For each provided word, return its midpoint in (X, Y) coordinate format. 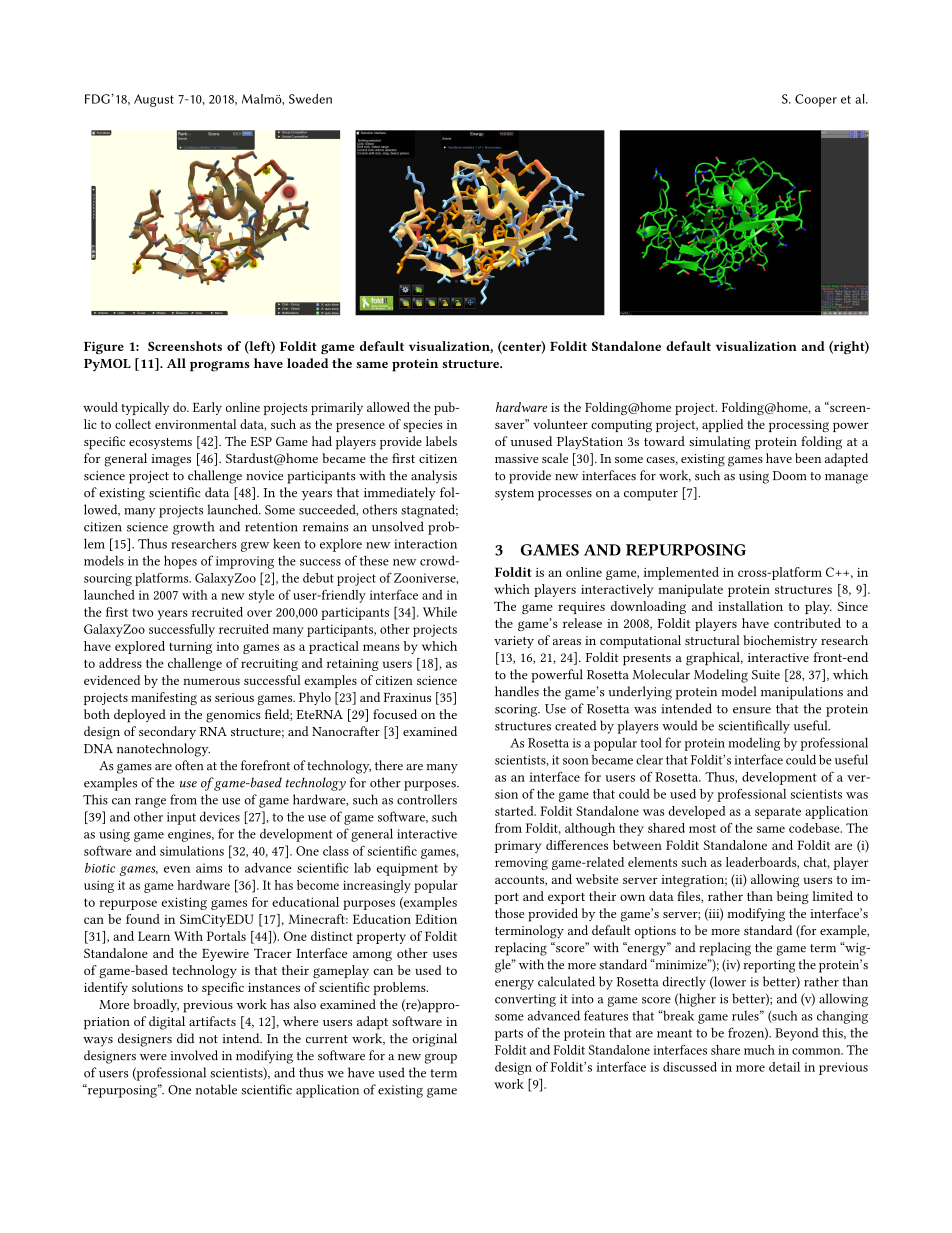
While (440, 612)
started (515, 811)
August (154, 100)
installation (750, 606)
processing (799, 426)
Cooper (816, 100)
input (181, 818)
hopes (180, 562)
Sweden (310, 99)
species (423, 426)
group (441, 1058)
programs (219, 366)
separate (778, 813)
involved (194, 1055)
